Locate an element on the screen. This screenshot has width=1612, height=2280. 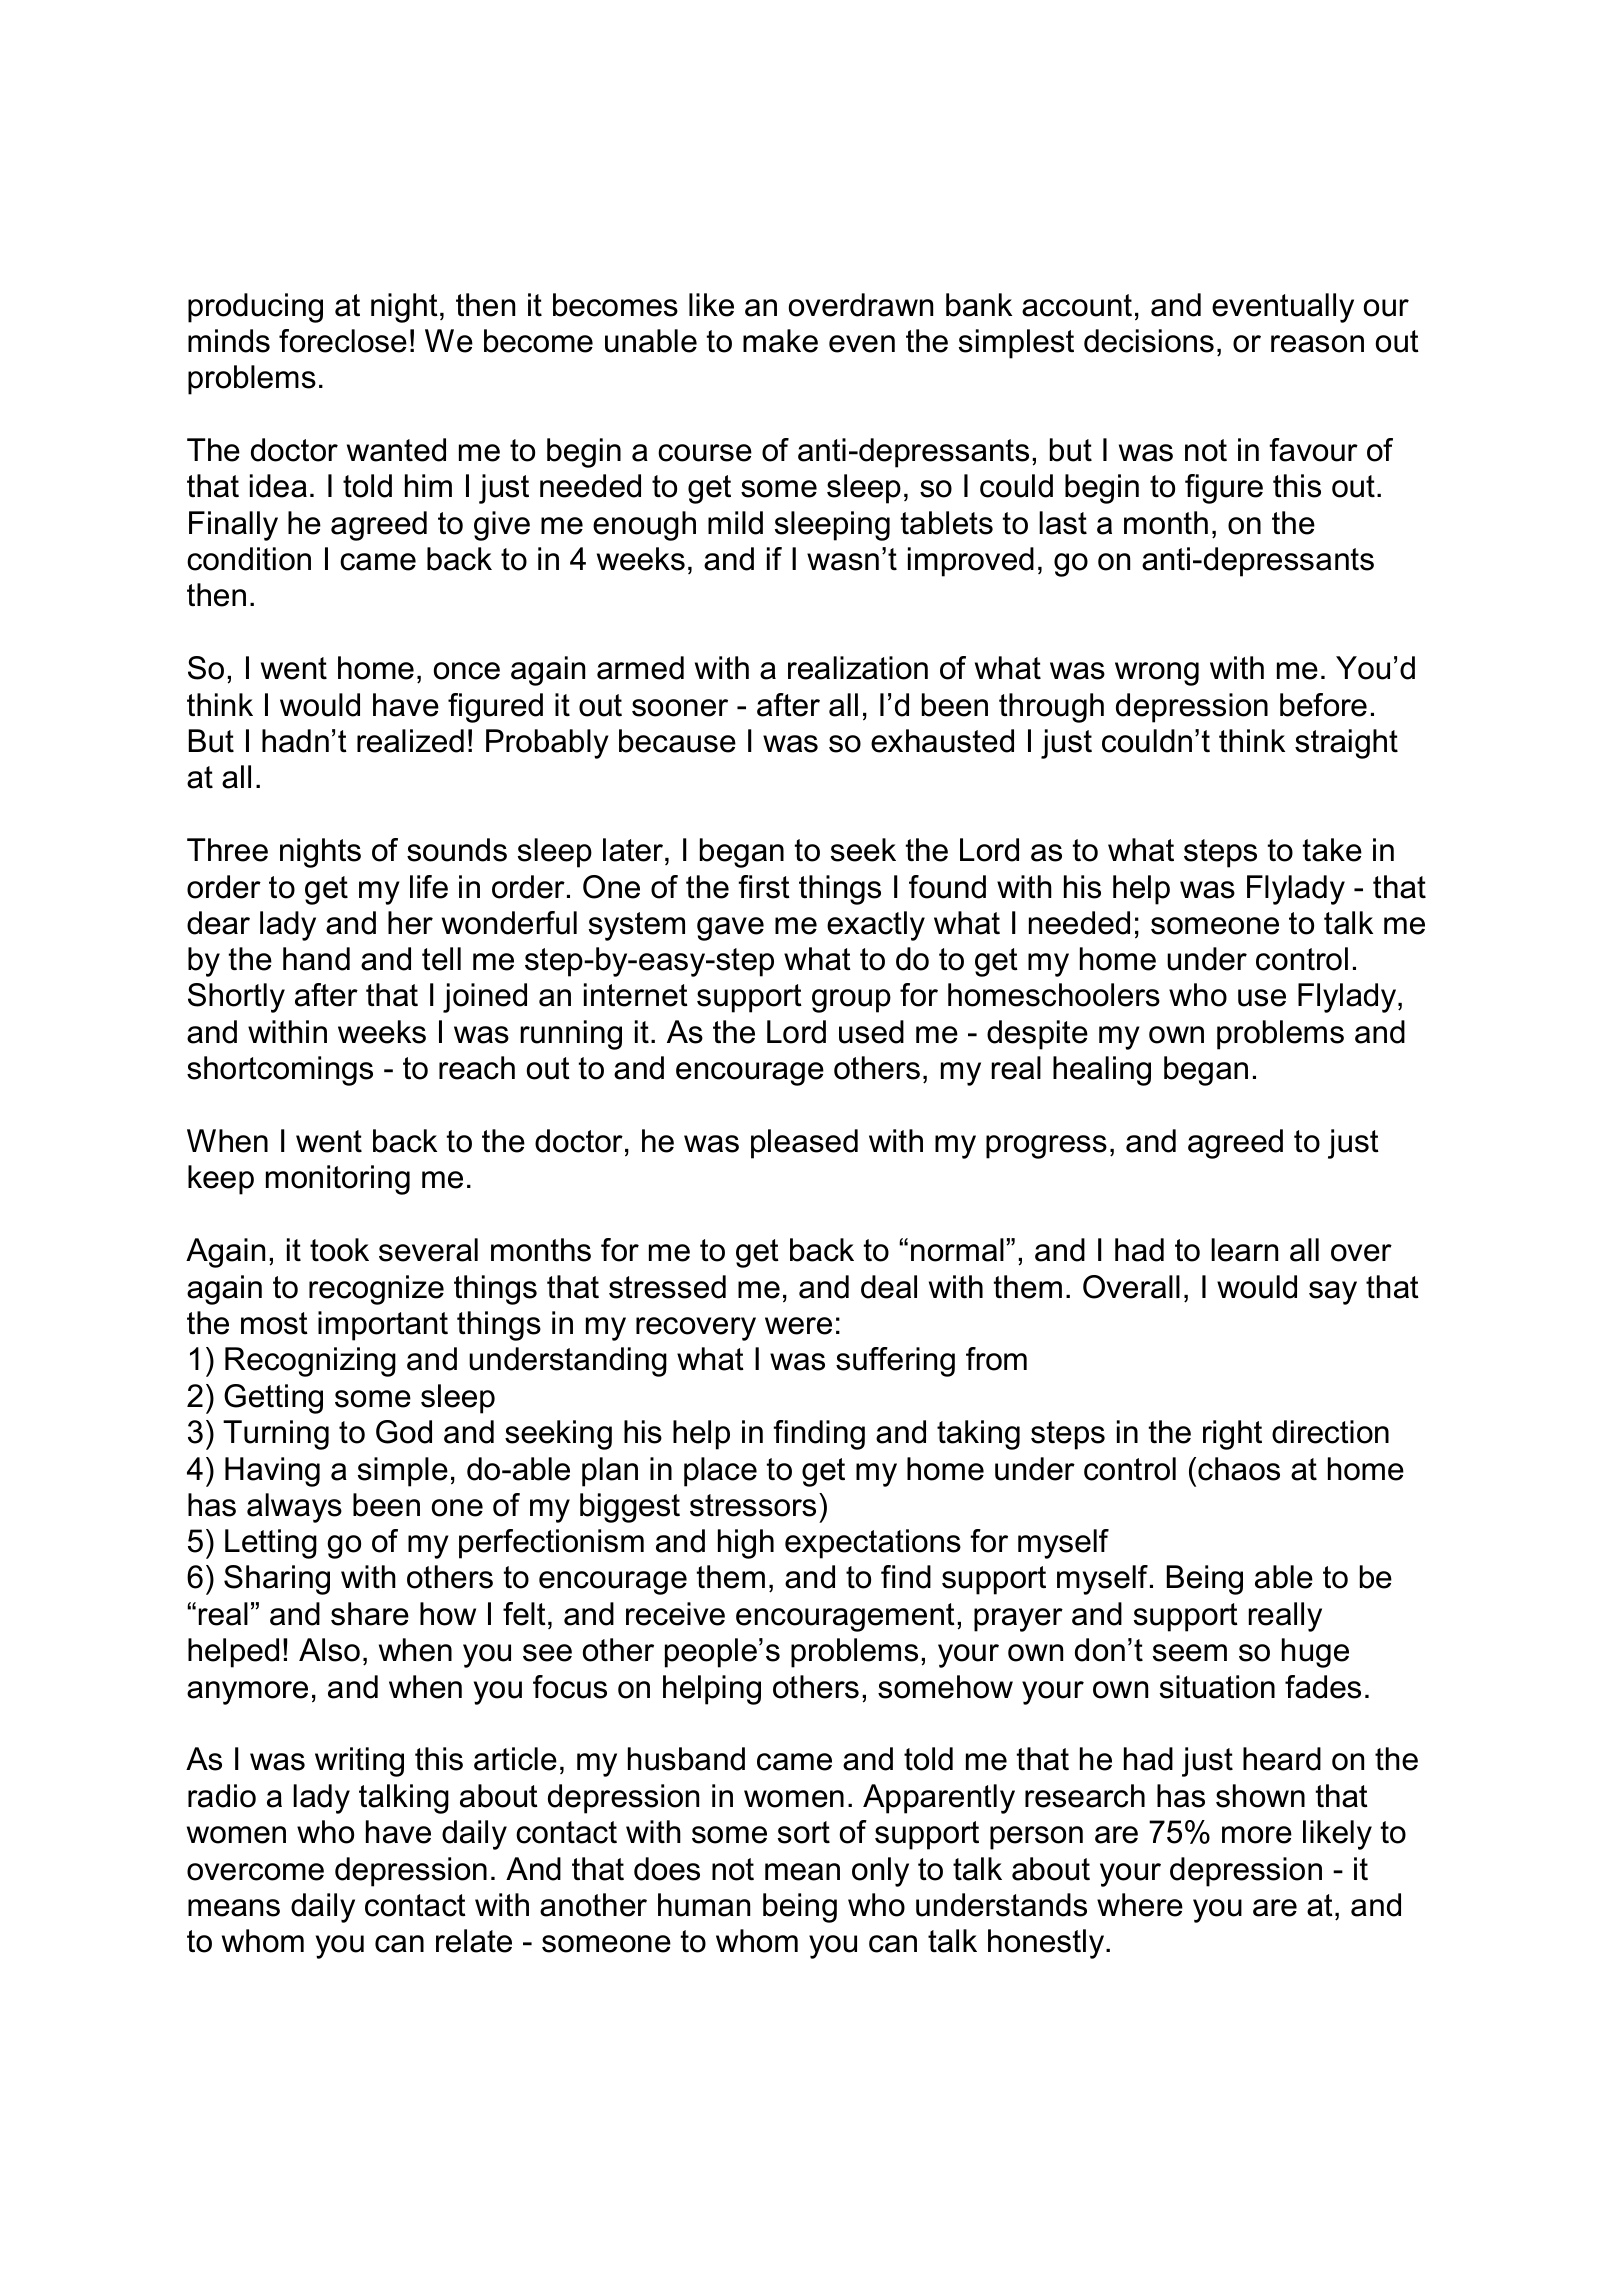
seem is located at coordinates (1190, 1653).
